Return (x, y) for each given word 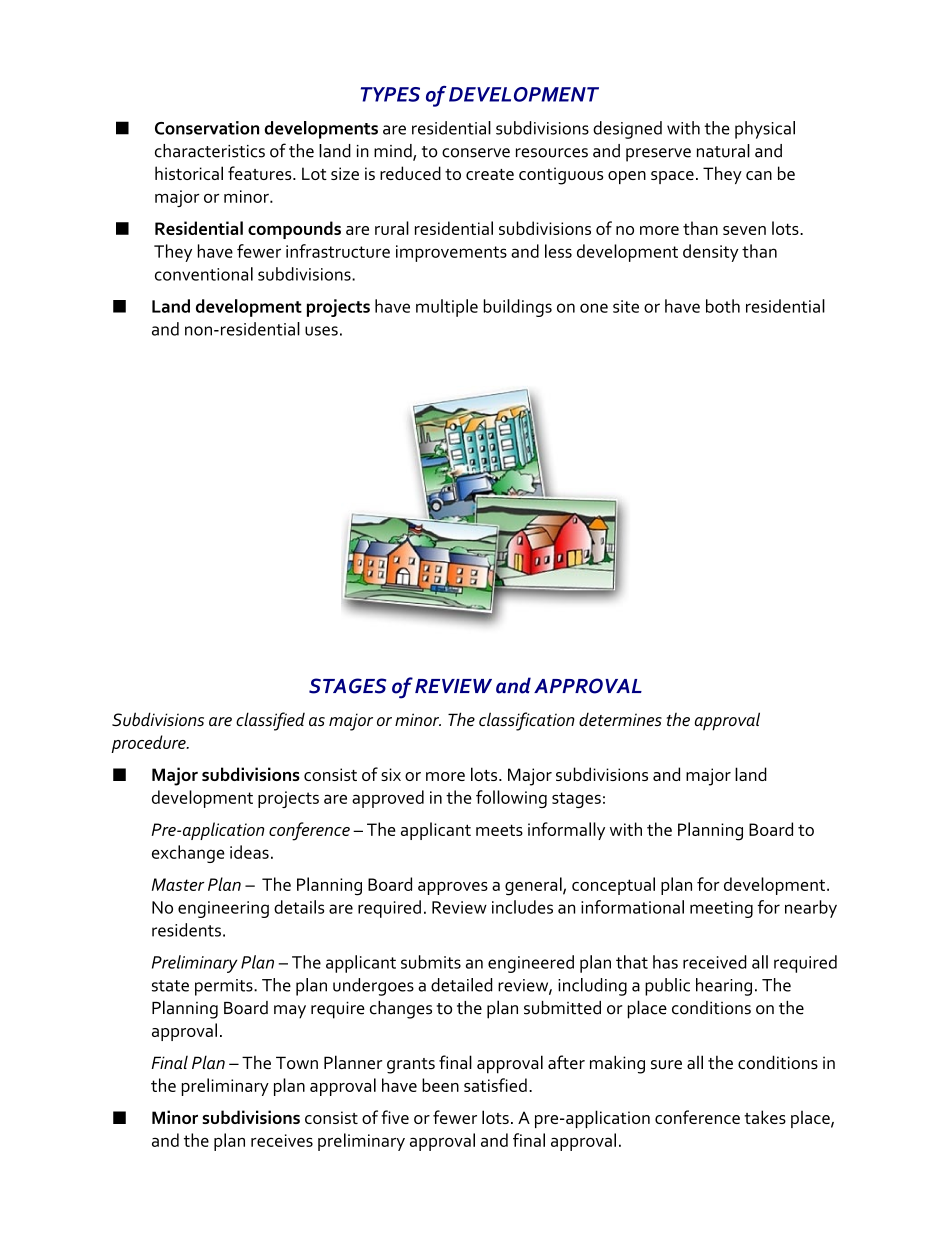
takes (765, 1117)
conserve (476, 153)
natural (723, 151)
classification (527, 721)
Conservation (207, 128)
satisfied (495, 1085)
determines (620, 720)
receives (282, 1140)
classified (270, 721)
